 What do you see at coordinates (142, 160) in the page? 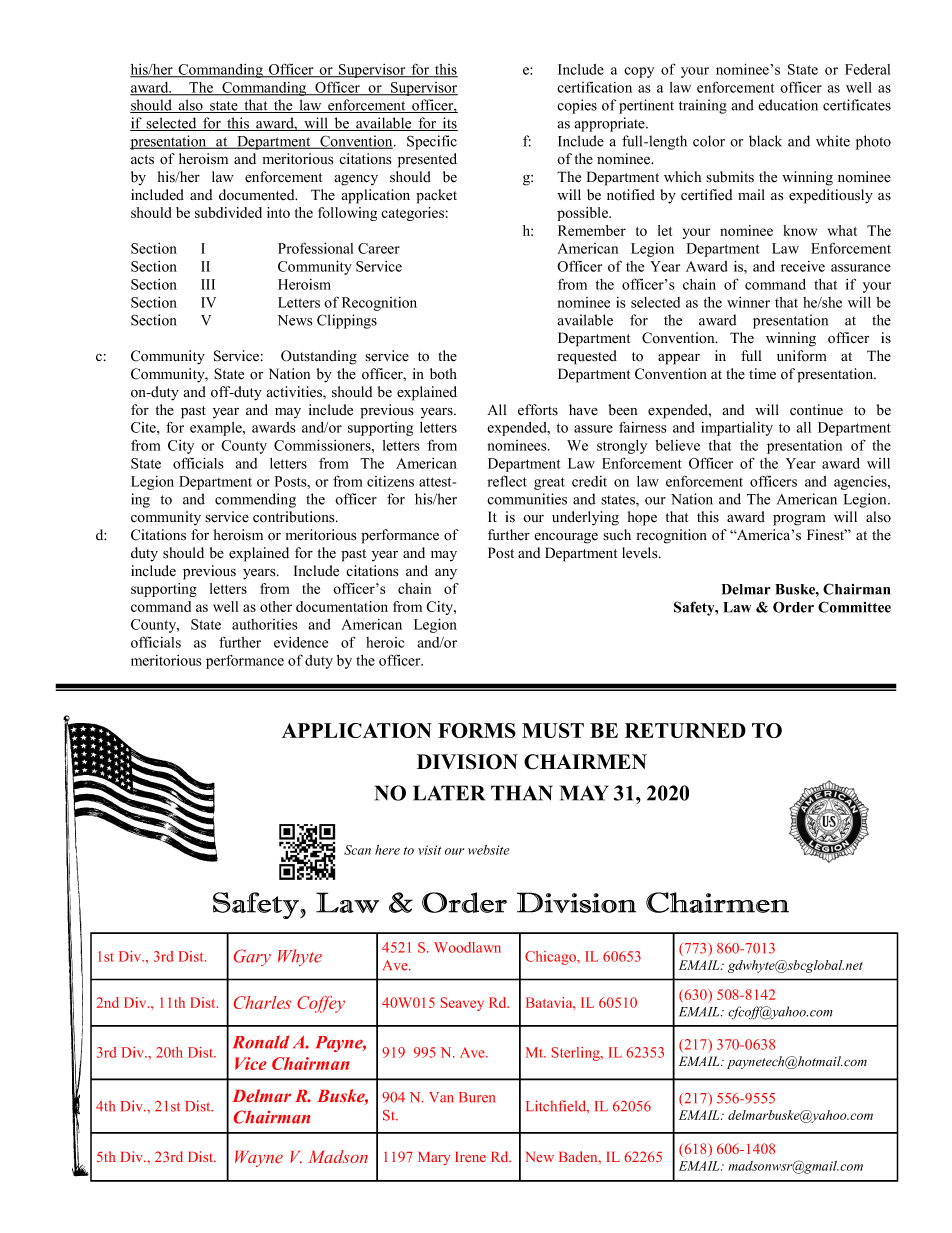
I see `acts` at bounding box center [142, 160].
